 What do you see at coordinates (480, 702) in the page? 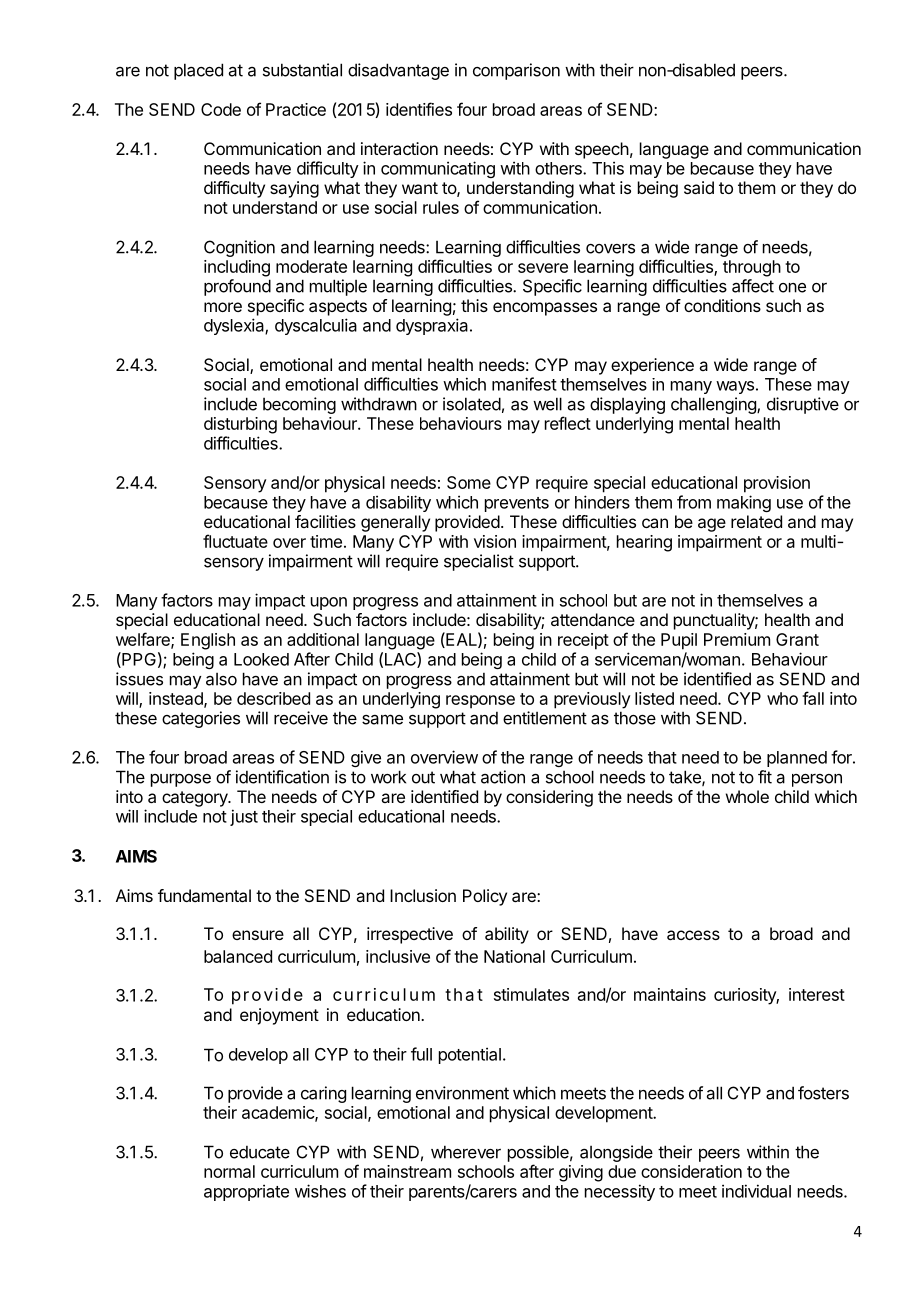
I see `response` at bounding box center [480, 702].
